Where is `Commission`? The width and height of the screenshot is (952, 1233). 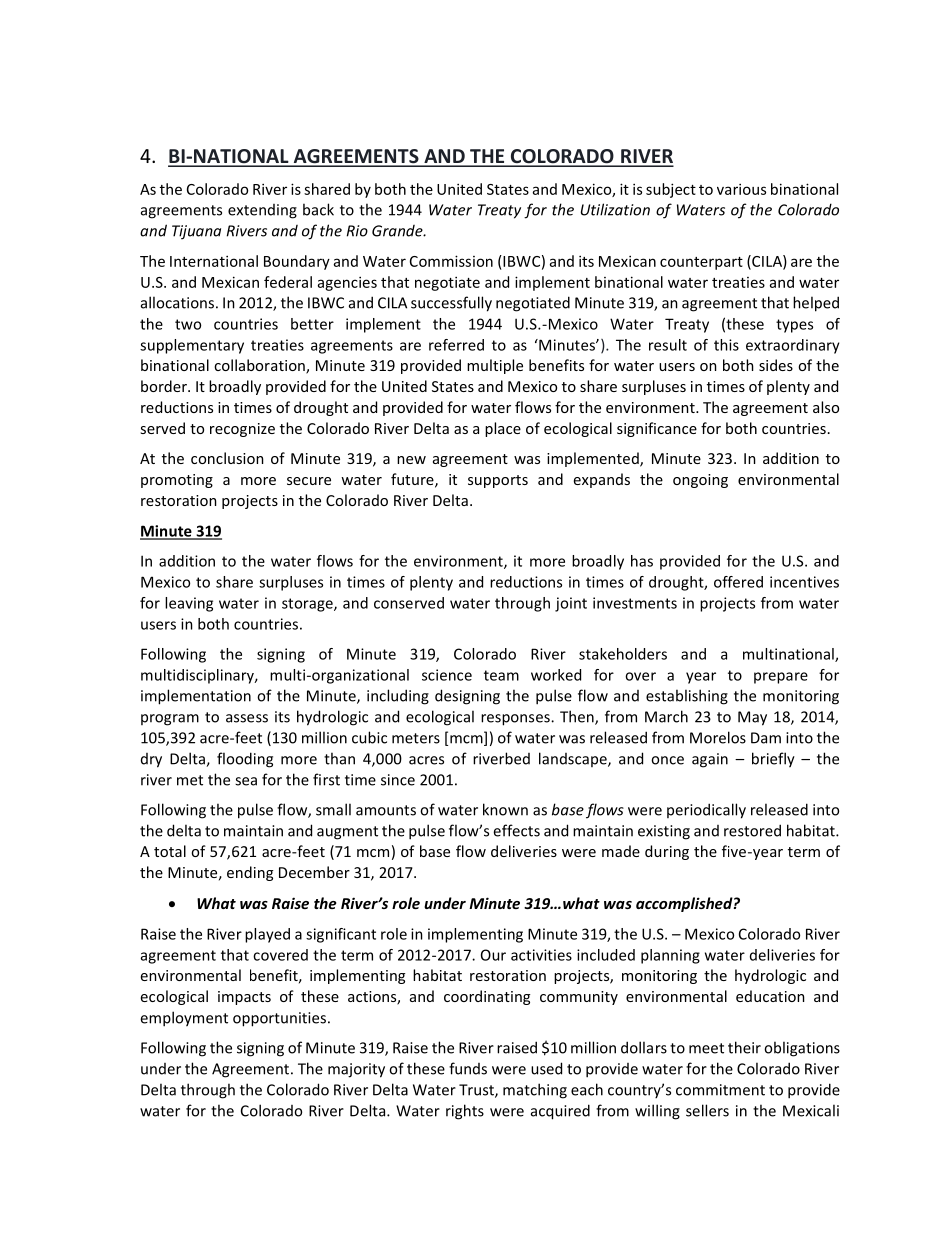 Commission is located at coordinates (451, 261).
